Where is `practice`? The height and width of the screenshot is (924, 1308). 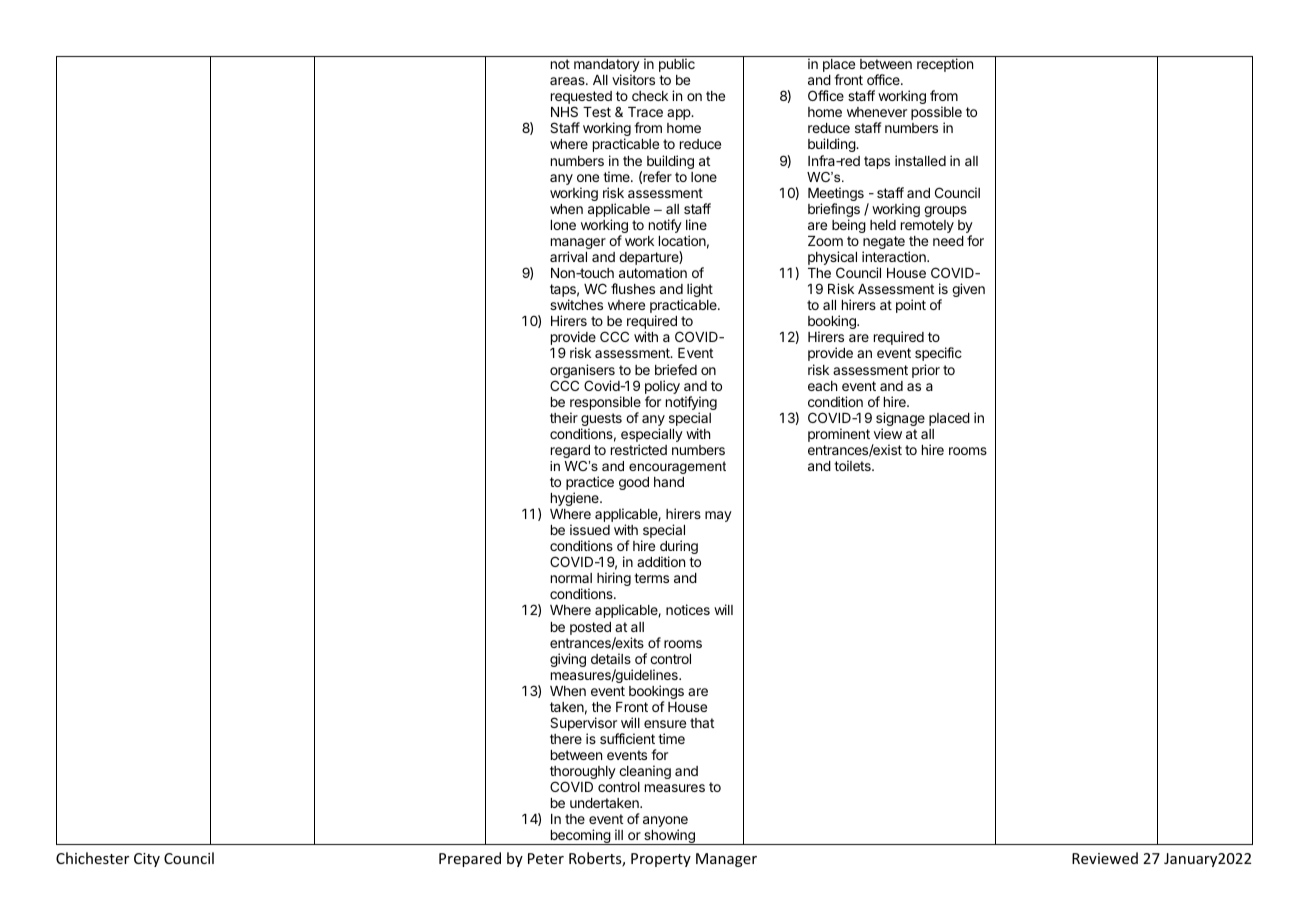 practice is located at coordinates (590, 484).
